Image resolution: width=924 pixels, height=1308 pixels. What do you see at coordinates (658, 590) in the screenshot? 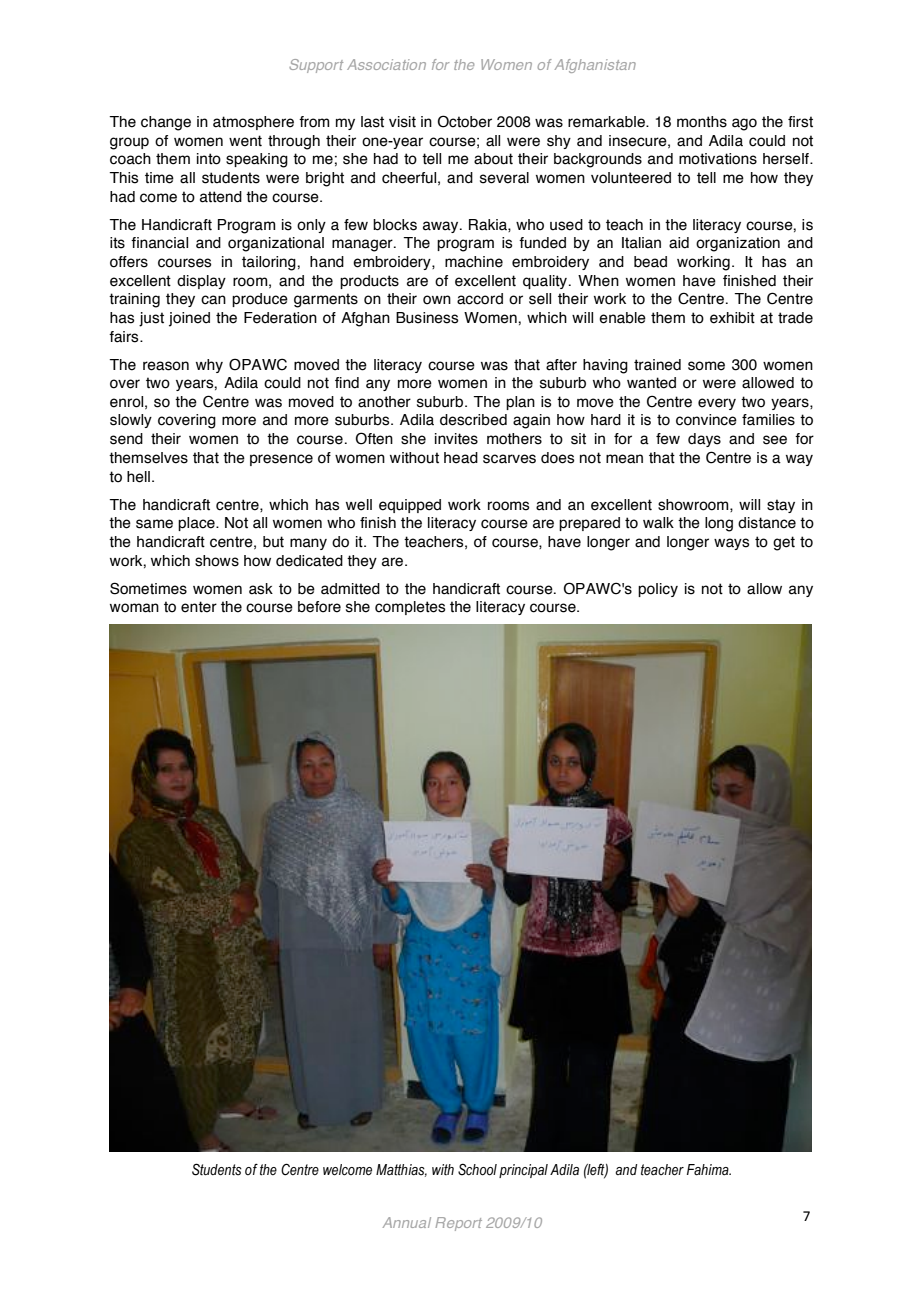
I see `policy` at bounding box center [658, 590].
